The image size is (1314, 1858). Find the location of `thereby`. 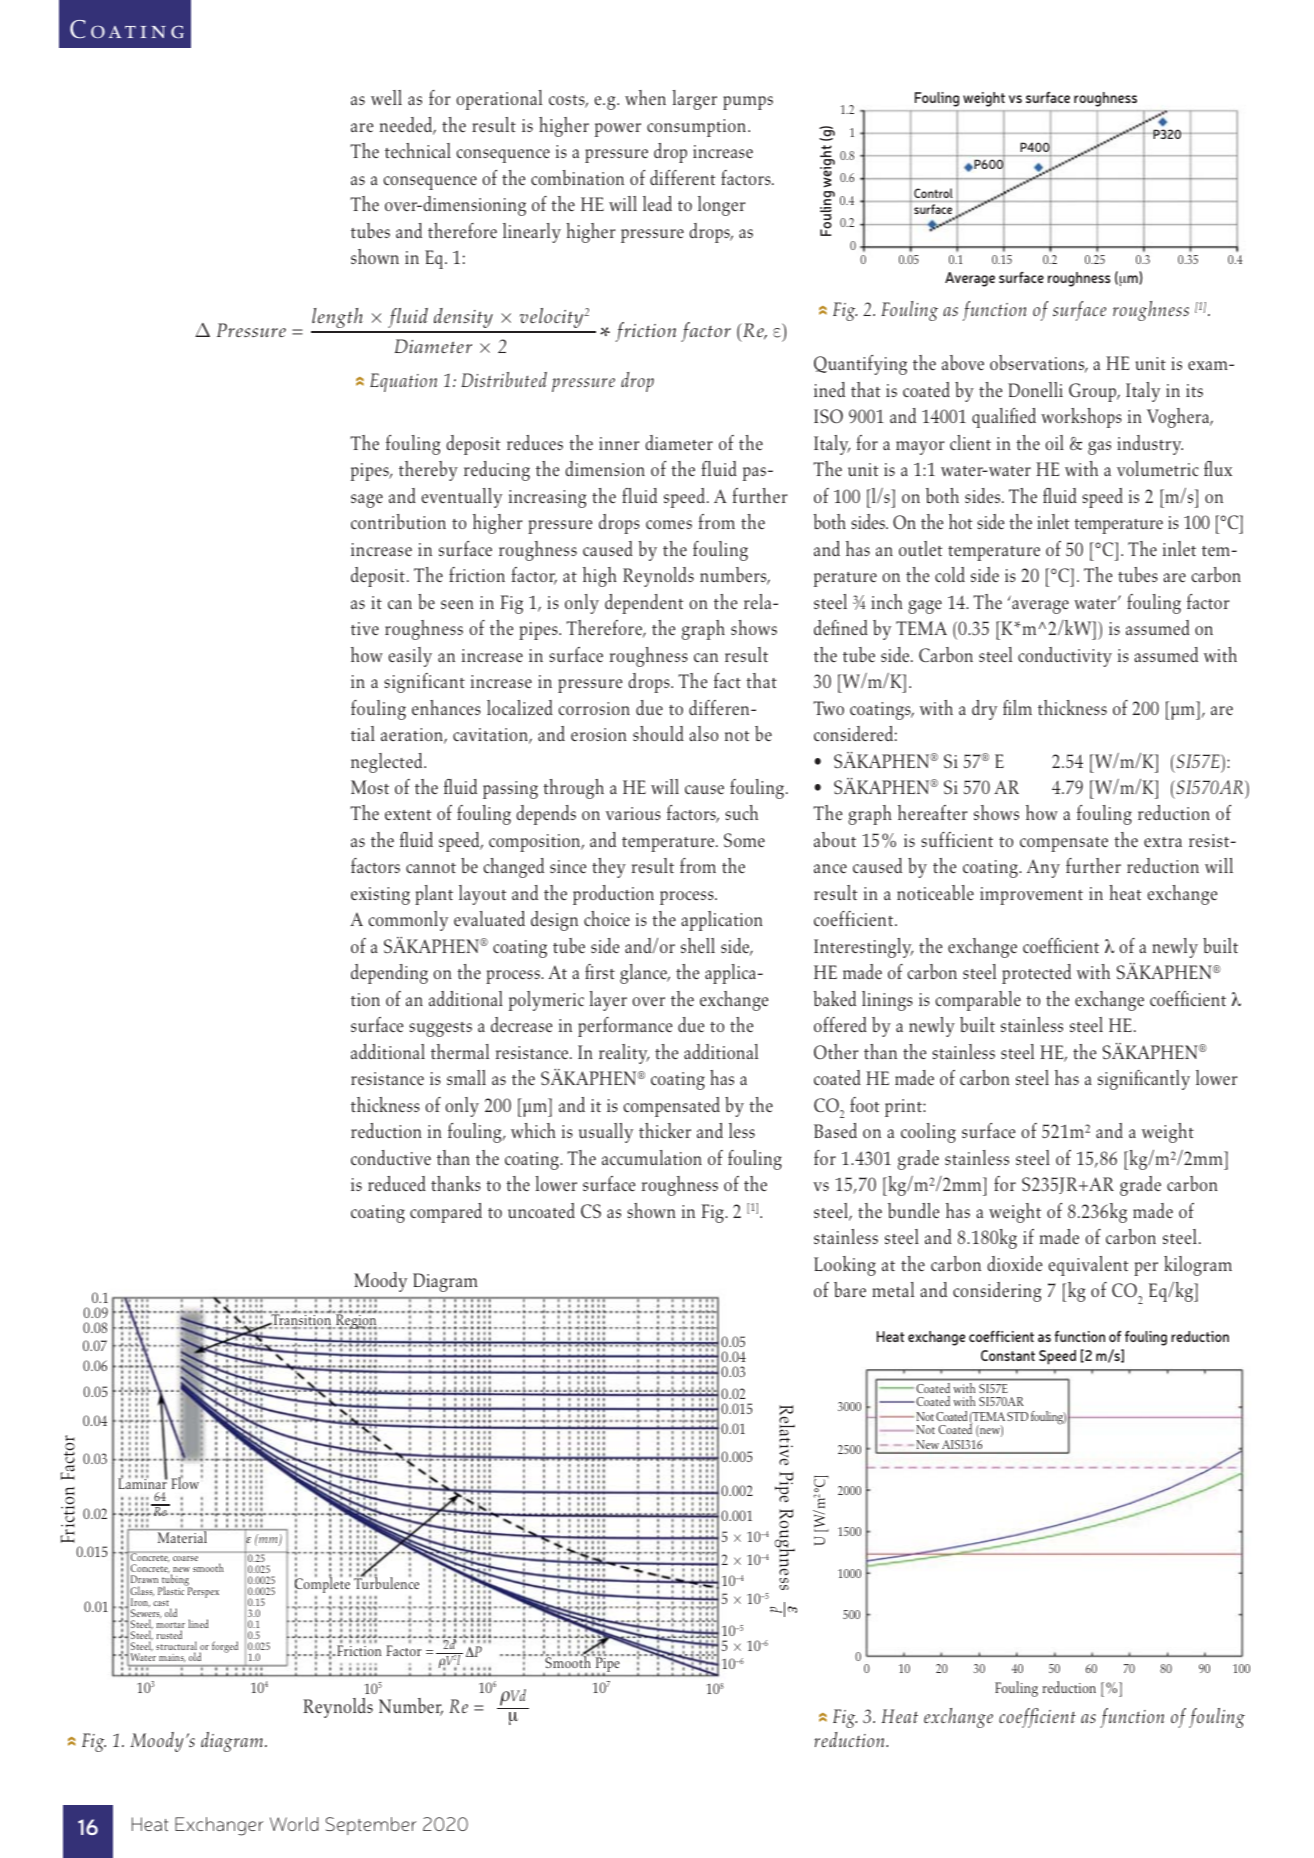

thereby is located at coordinates (428, 471).
